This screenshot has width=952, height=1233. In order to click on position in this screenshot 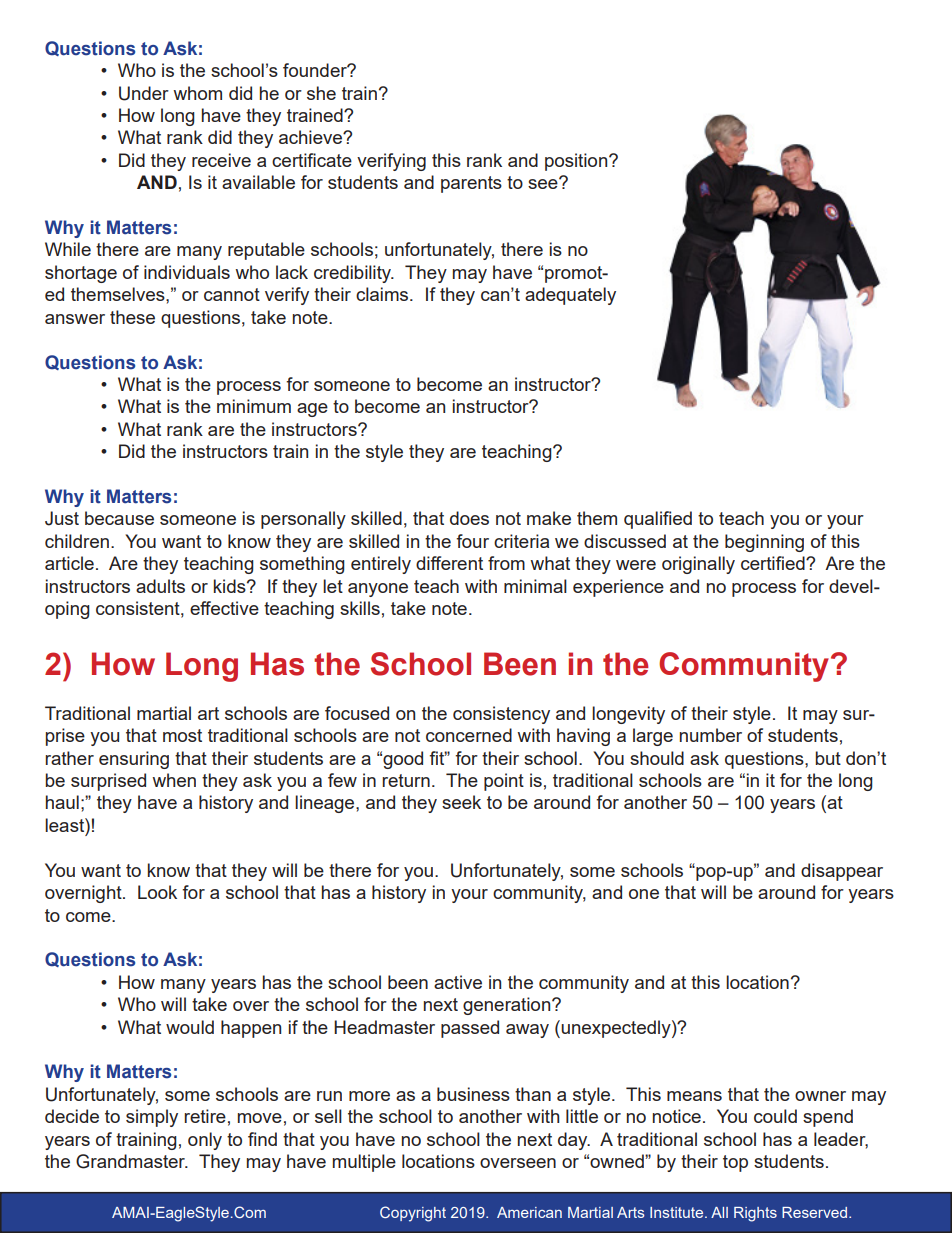, I will do `click(577, 162)`.
